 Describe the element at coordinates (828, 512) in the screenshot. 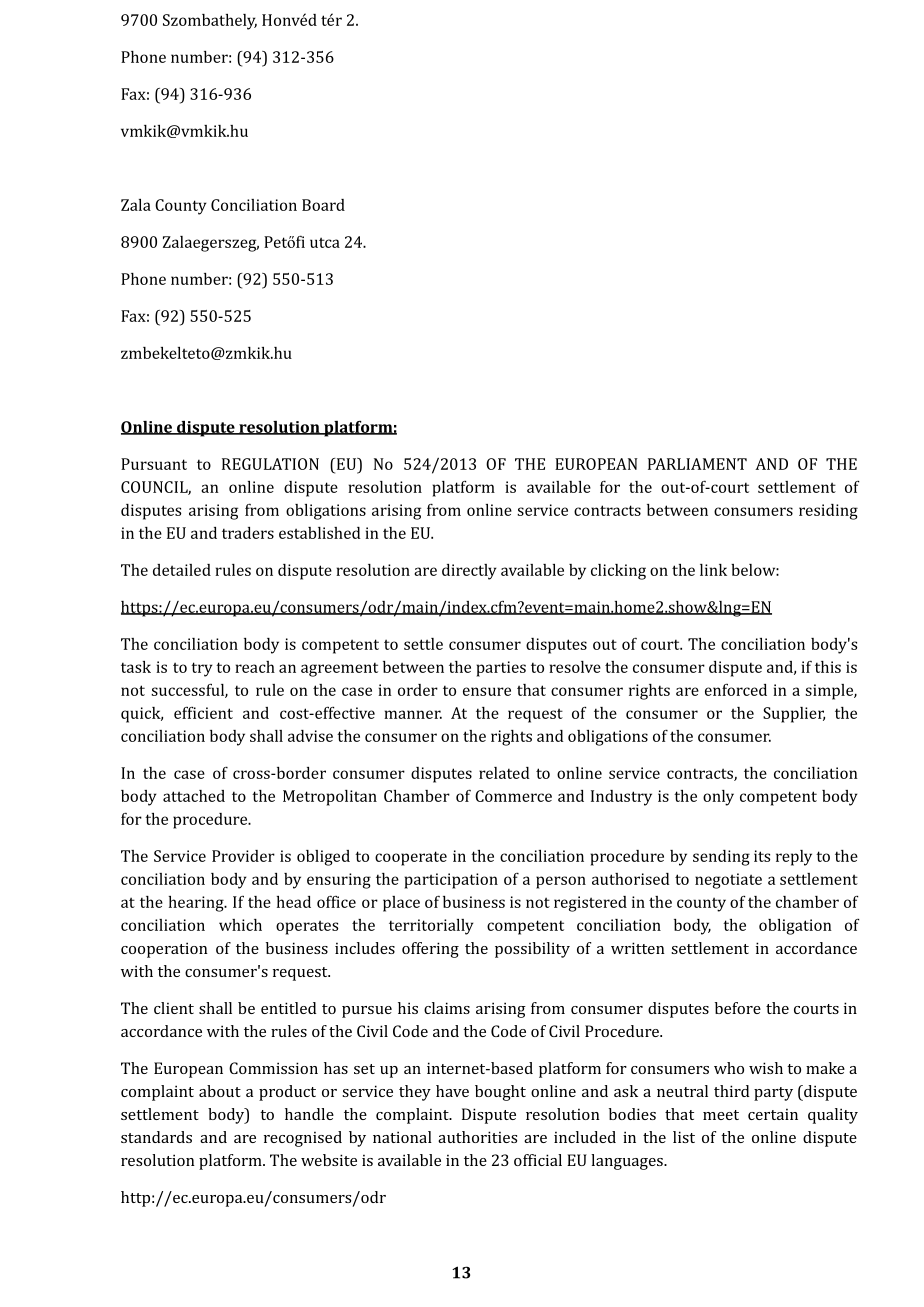

I see `residing` at that location.
